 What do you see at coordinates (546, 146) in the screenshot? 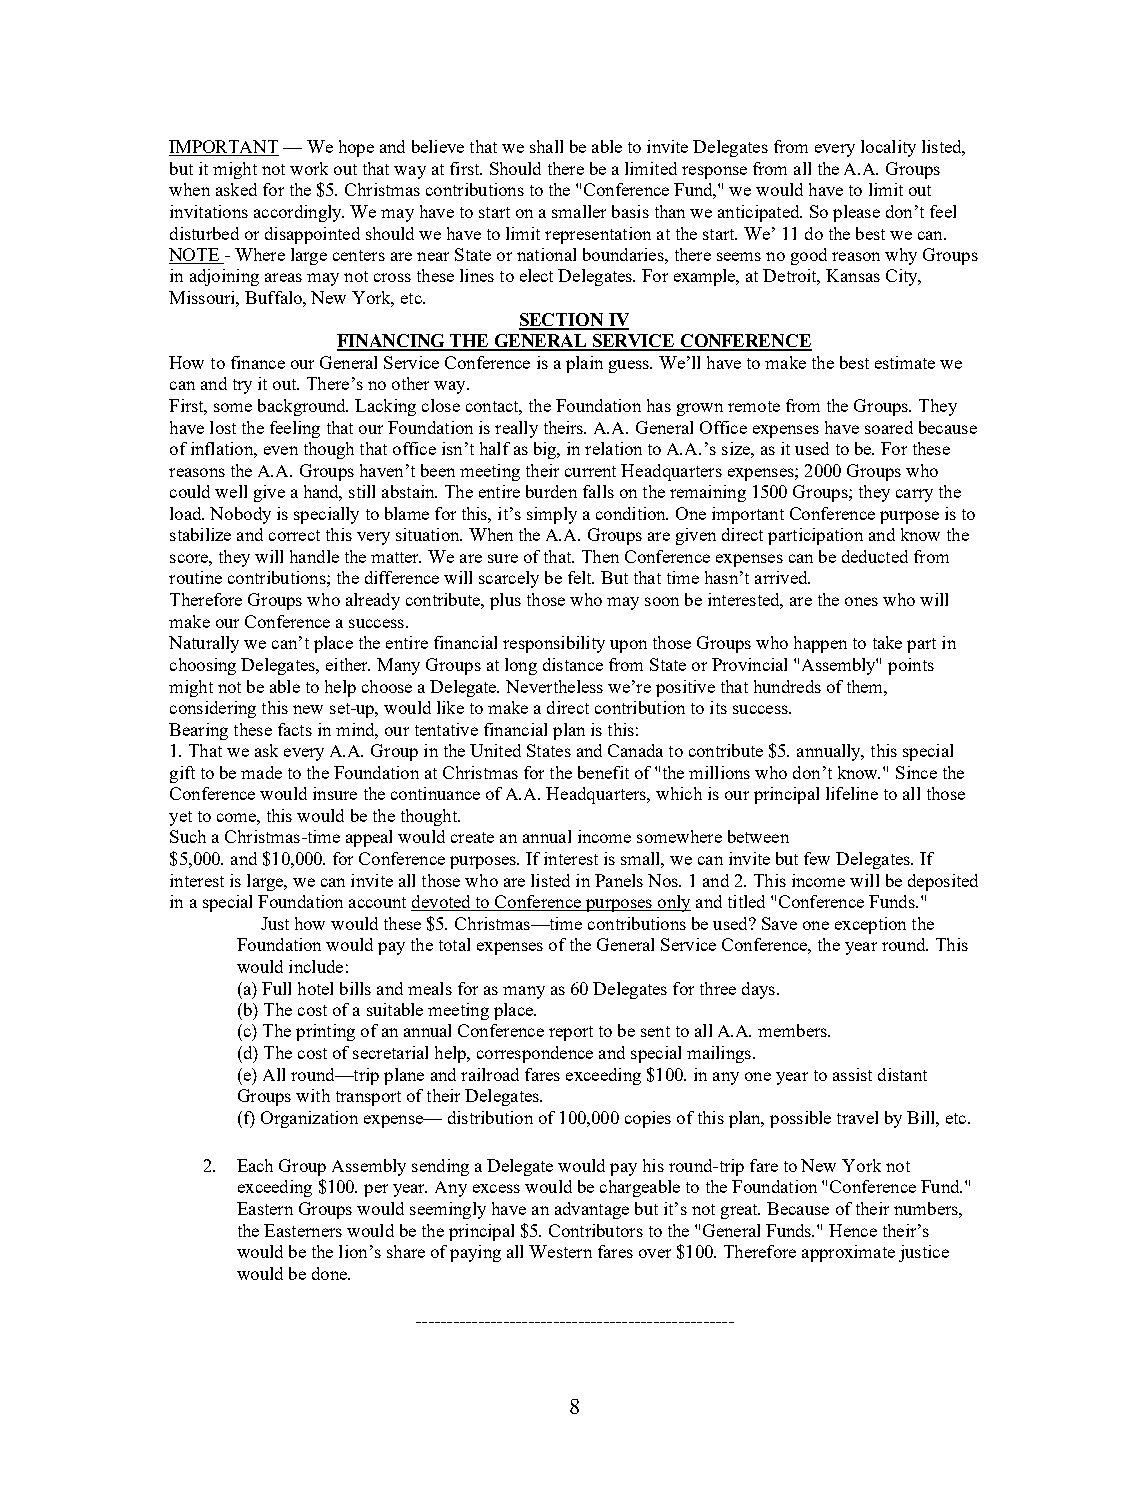
I see `shall` at bounding box center [546, 146].
